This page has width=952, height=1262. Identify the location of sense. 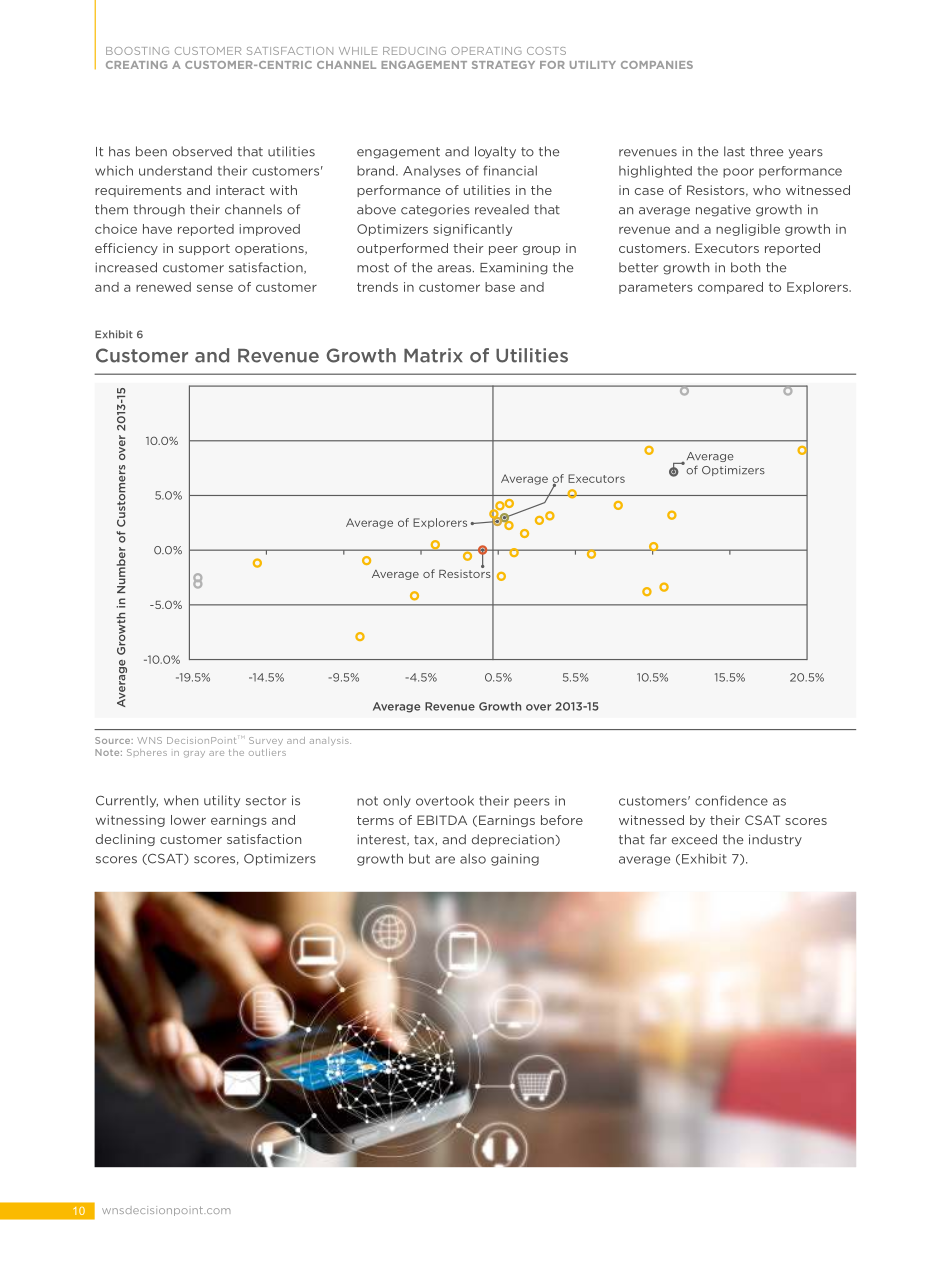
(215, 288).
